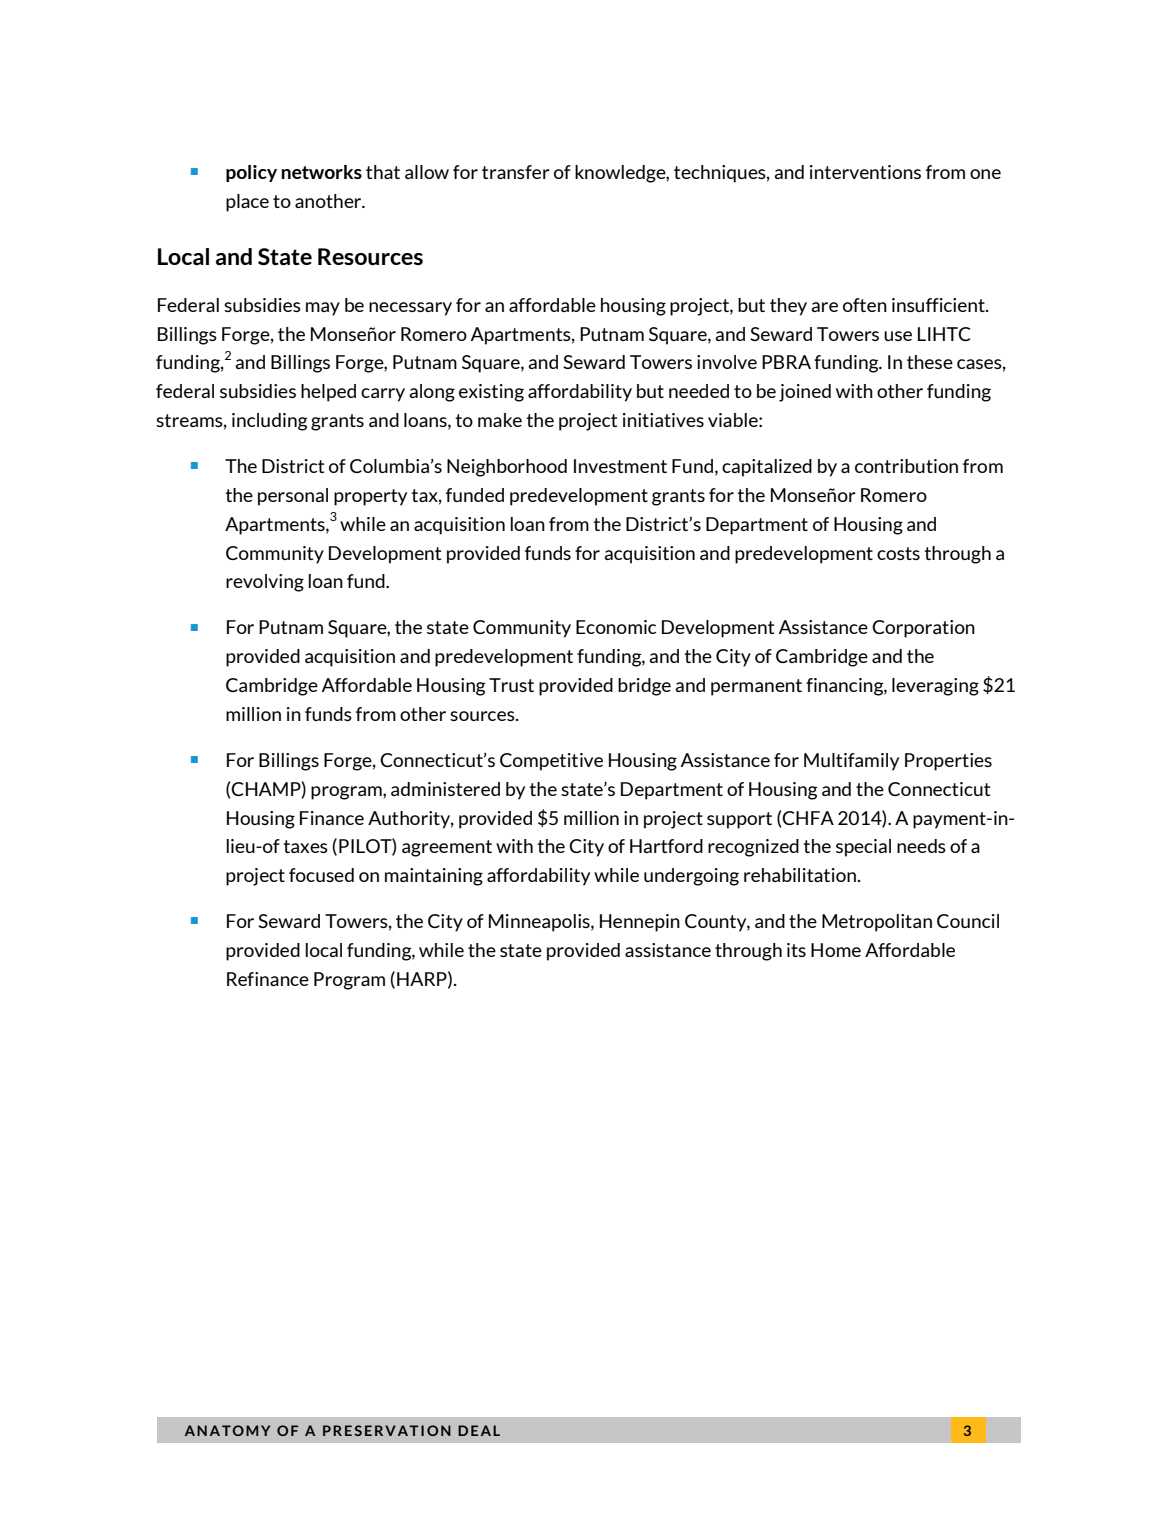 Image resolution: width=1176 pixels, height=1521 pixels. Describe the element at coordinates (836, 950) in the screenshot. I see `Home` at that location.
